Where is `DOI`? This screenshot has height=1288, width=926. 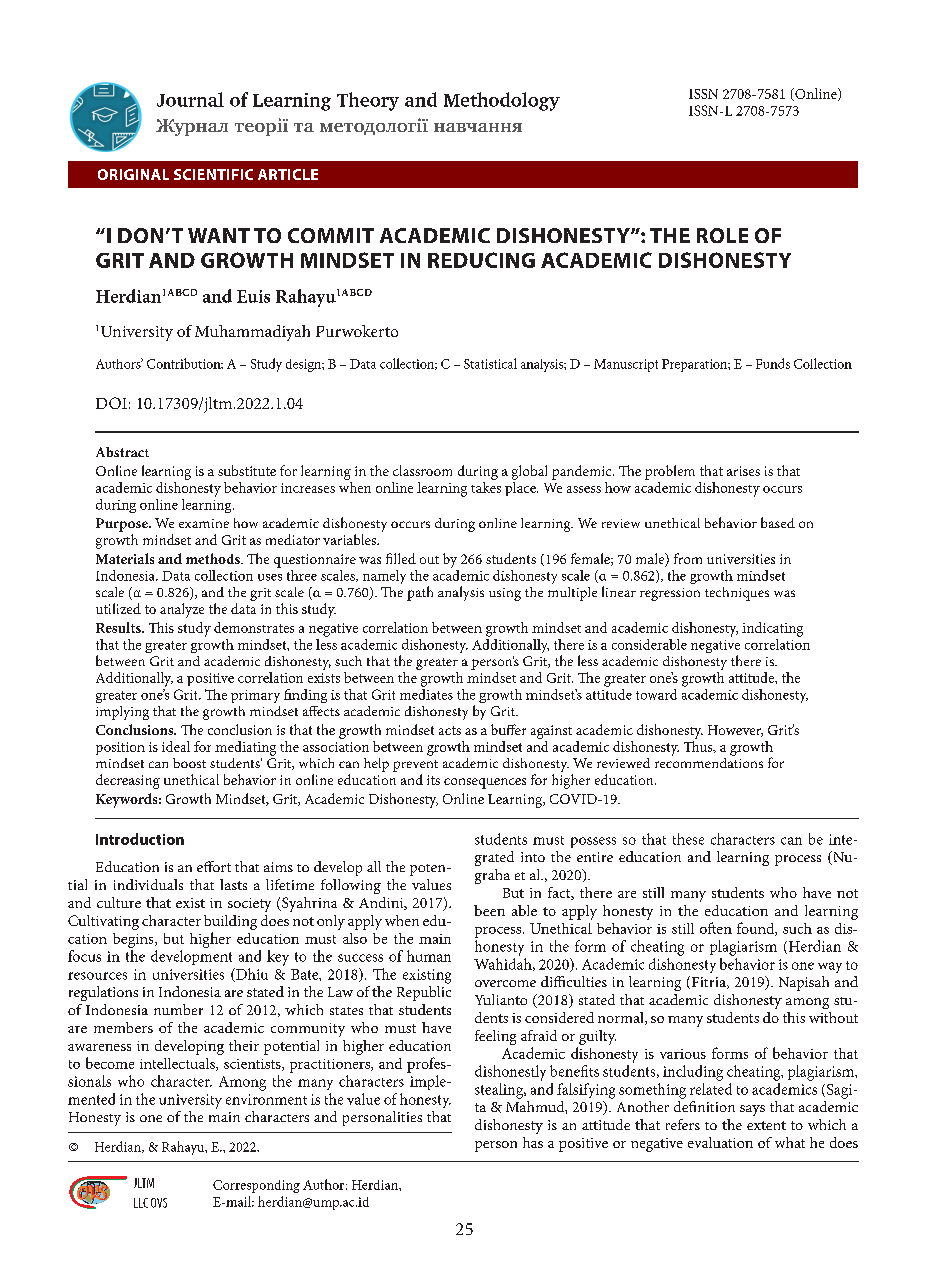
DOI is located at coordinates (111, 403).
